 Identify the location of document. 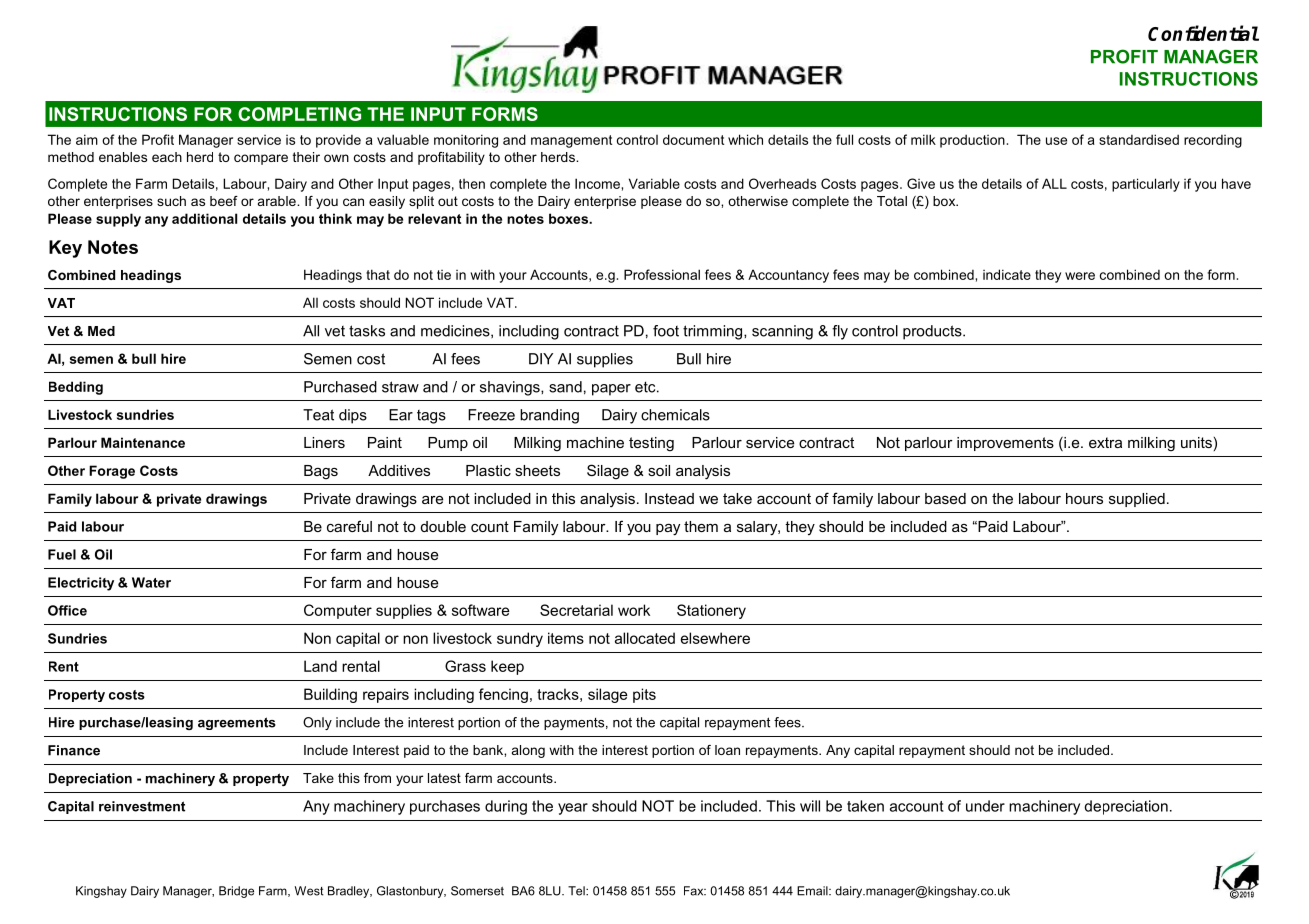
(693, 139).
